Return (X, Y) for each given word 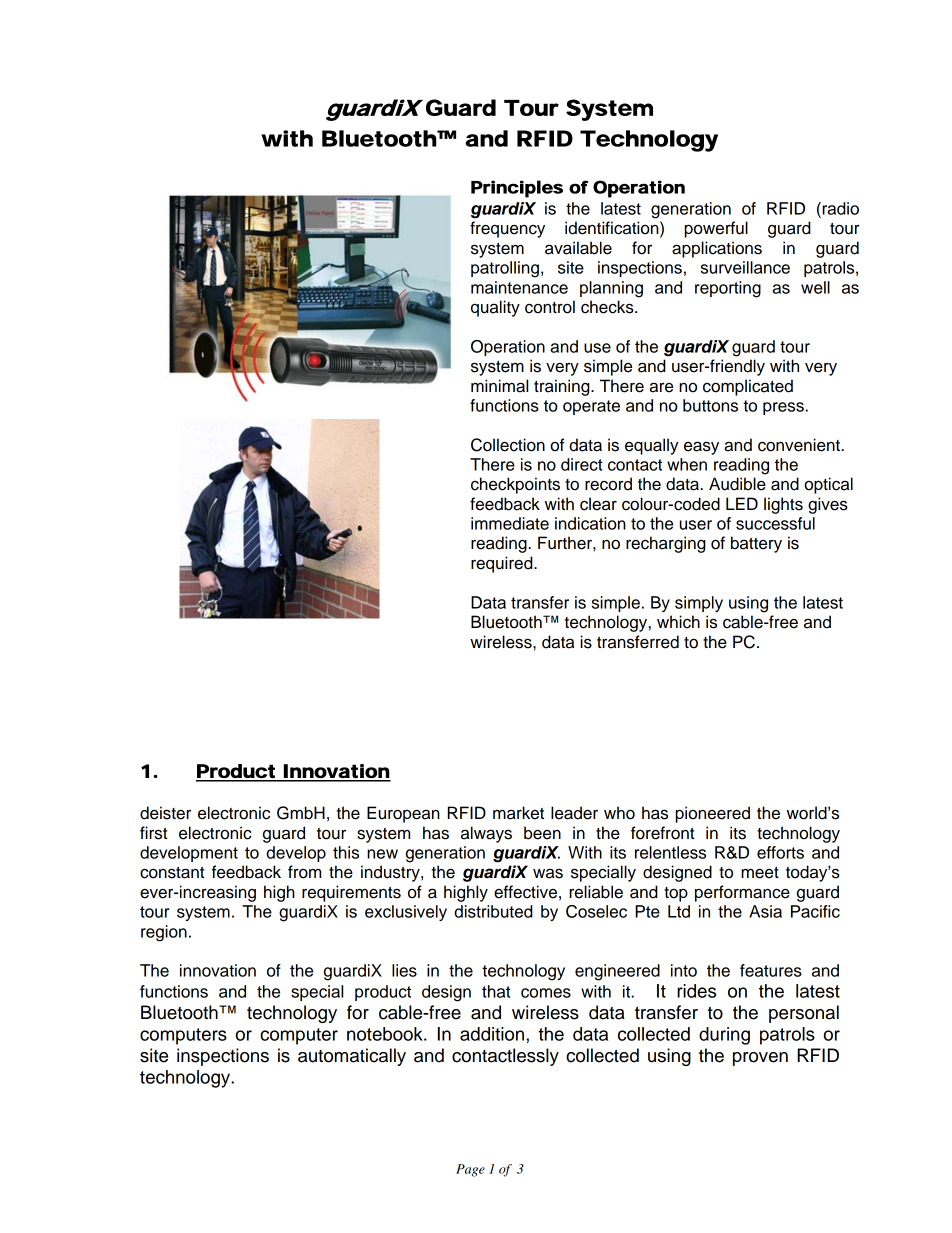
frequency (507, 229)
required (503, 564)
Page (470, 1170)
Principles (517, 189)
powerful (716, 229)
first (153, 833)
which (678, 622)
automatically (352, 1057)
